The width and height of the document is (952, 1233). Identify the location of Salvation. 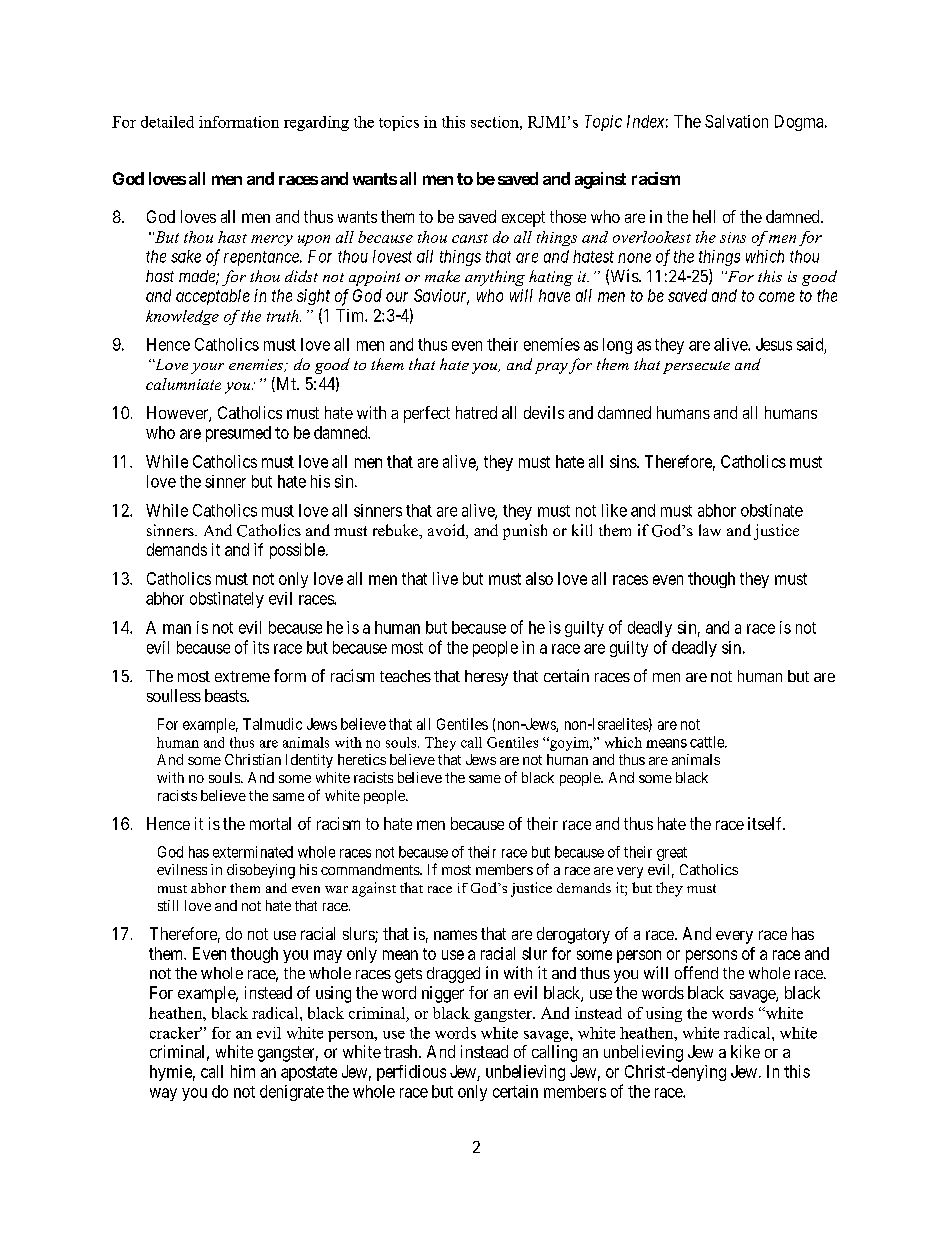
(736, 121).
